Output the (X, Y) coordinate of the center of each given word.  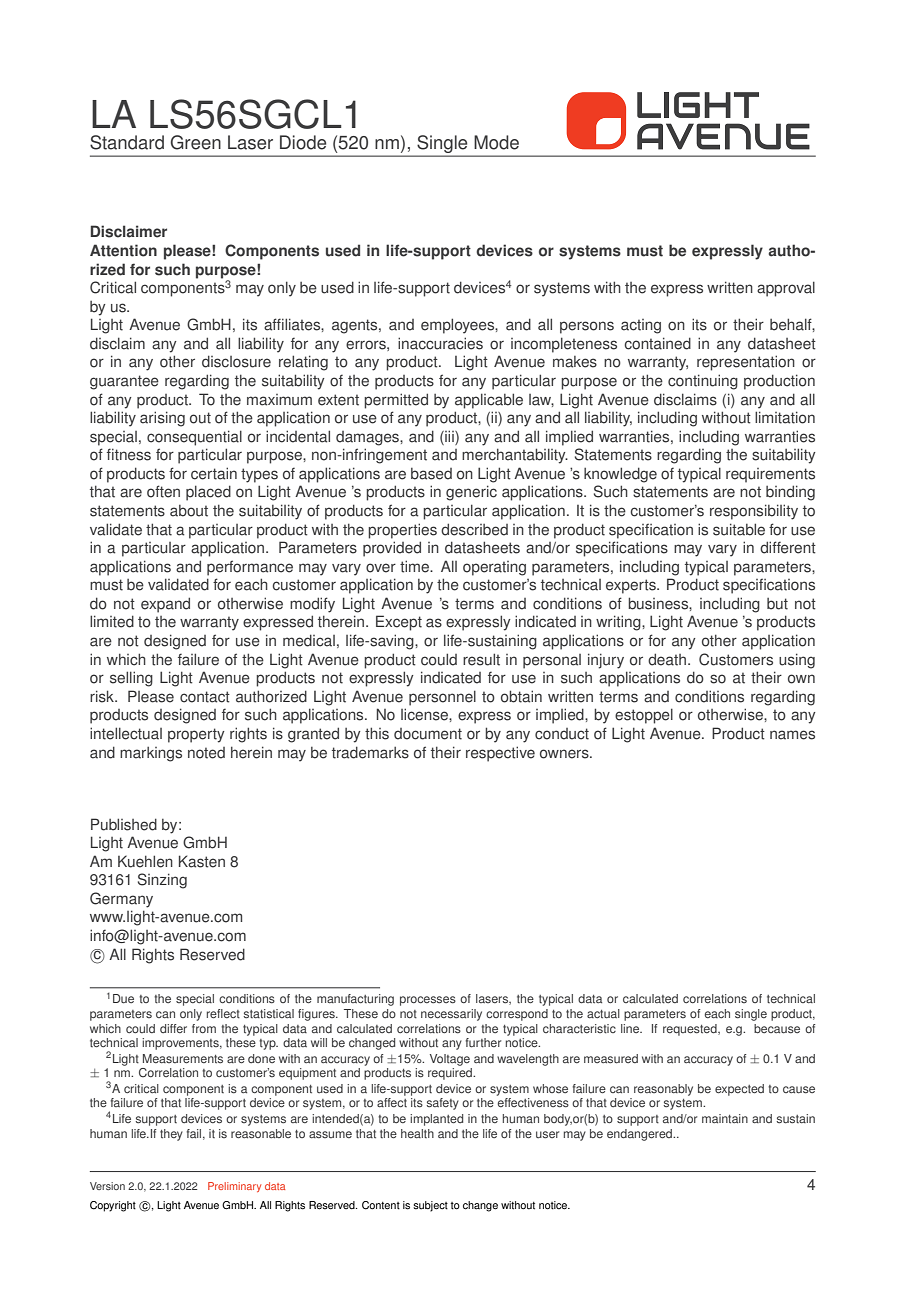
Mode (496, 142)
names (792, 735)
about (189, 511)
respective (500, 754)
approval (786, 289)
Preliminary (234, 1187)
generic (471, 493)
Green (195, 142)
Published (124, 824)
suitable (739, 529)
